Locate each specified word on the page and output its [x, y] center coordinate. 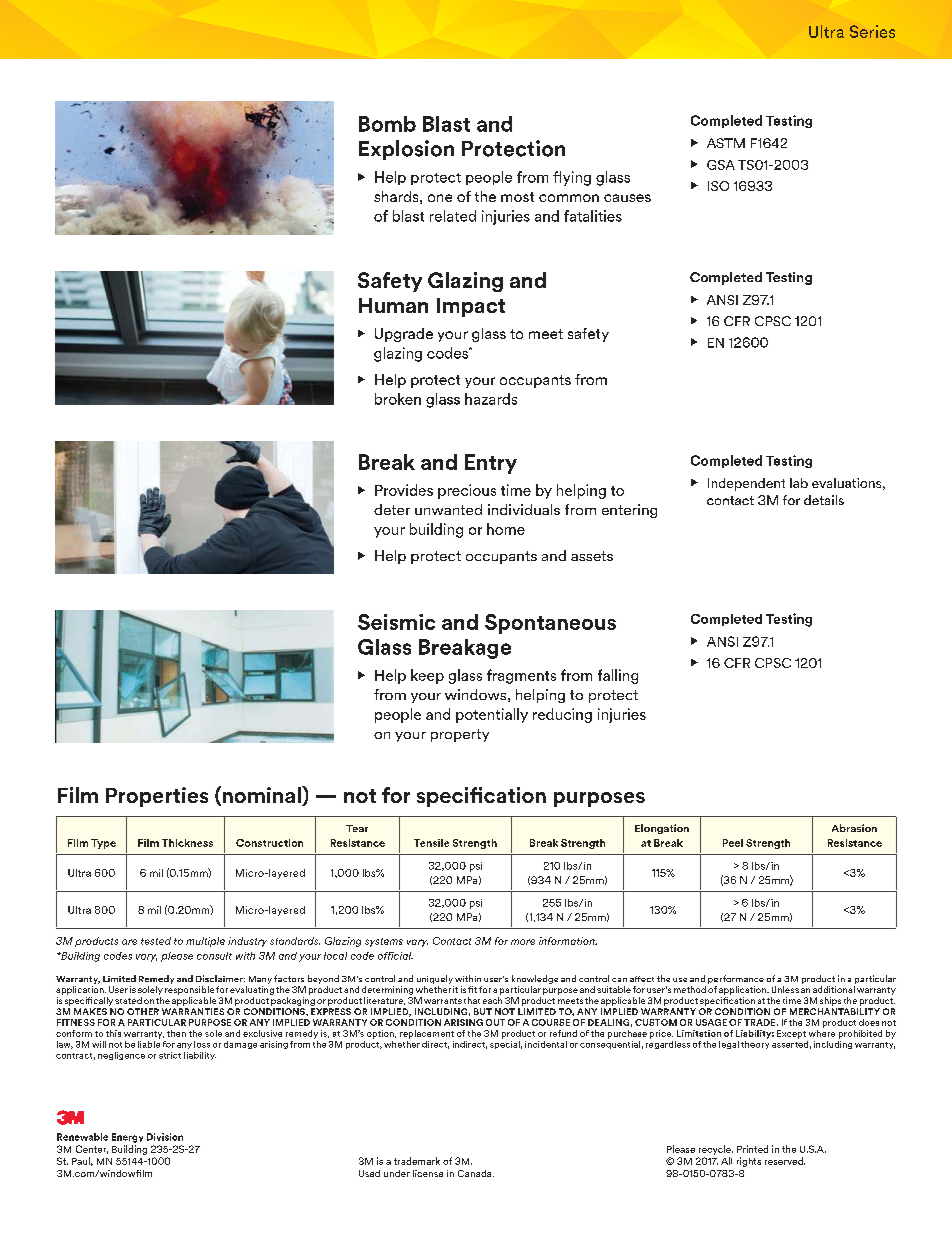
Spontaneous [550, 624]
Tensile [431, 843]
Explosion [406, 150]
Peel [733, 843]
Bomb [387, 124]
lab [799, 483]
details [824, 500]
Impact [471, 307]
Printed [752, 1149]
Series [872, 31]
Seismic [396, 622]
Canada [476, 1173]
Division [165, 1137]
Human [393, 305]
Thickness [187, 843]
